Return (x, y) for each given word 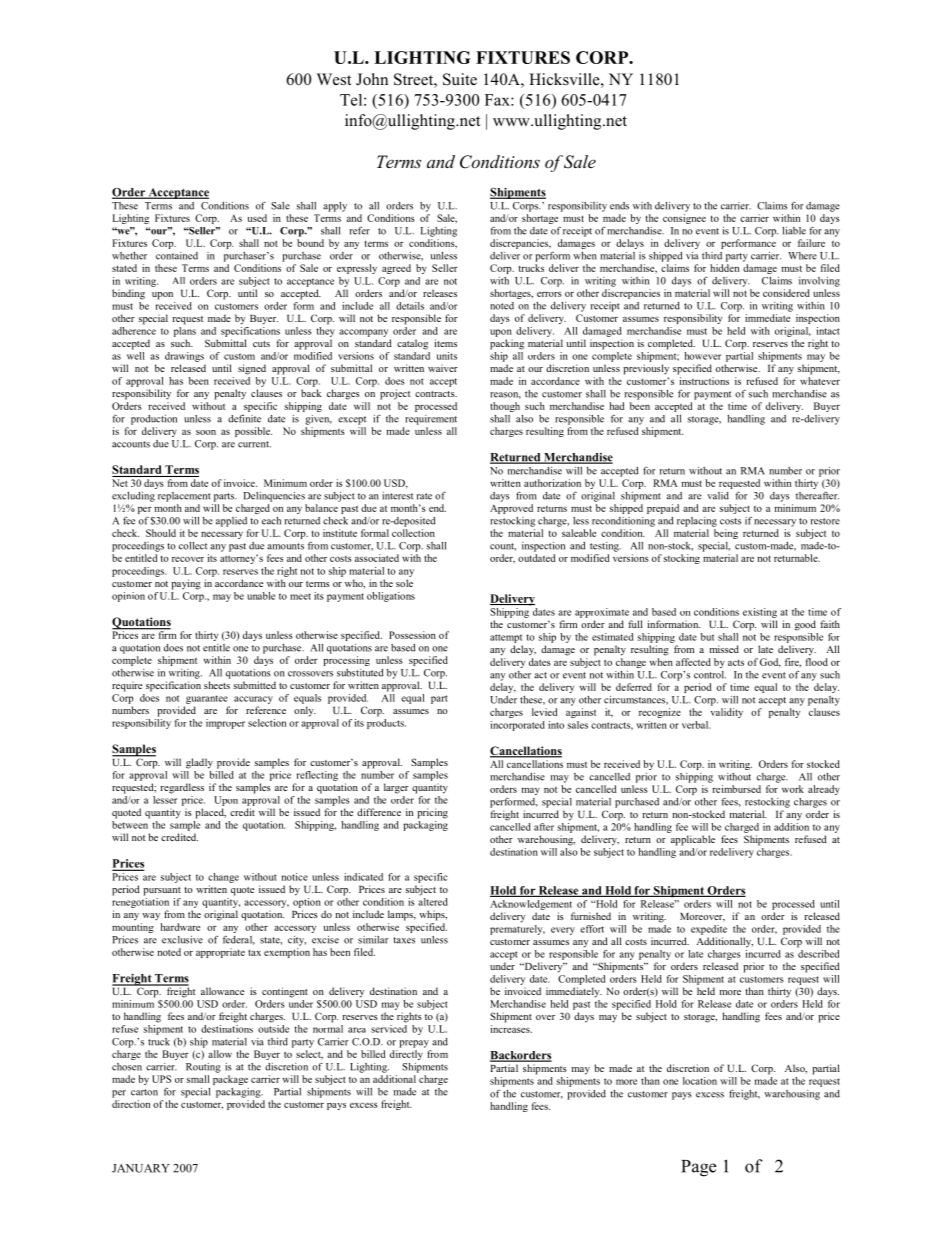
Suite (460, 79)
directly (406, 1055)
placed (210, 813)
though (505, 407)
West (334, 79)
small (198, 1079)
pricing (432, 813)
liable (794, 231)
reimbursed (736, 789)
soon (206, 432)
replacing (697, 522)
